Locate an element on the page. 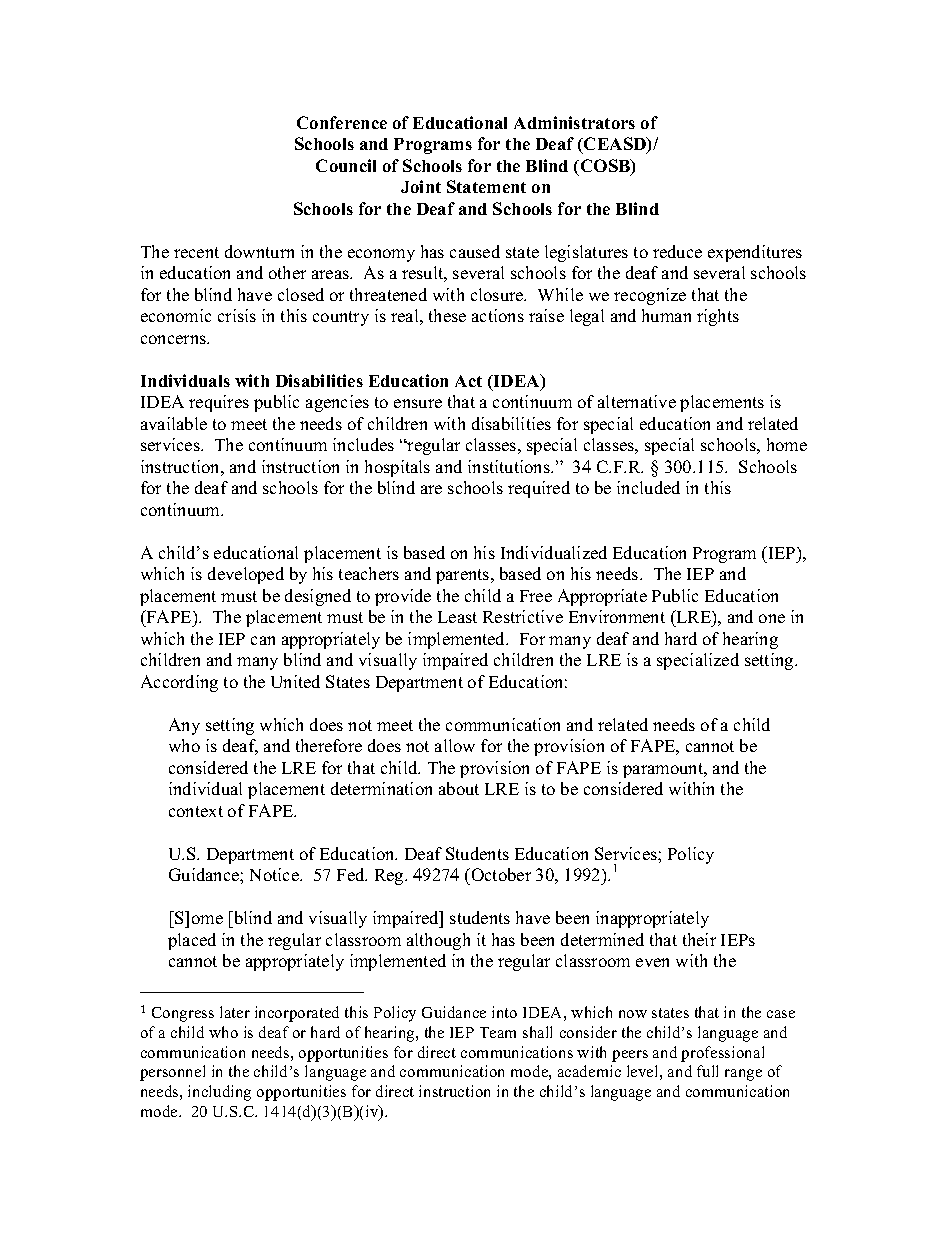 The width and height of the image is (952, 1233). home is located at coordinates (787, 444).
